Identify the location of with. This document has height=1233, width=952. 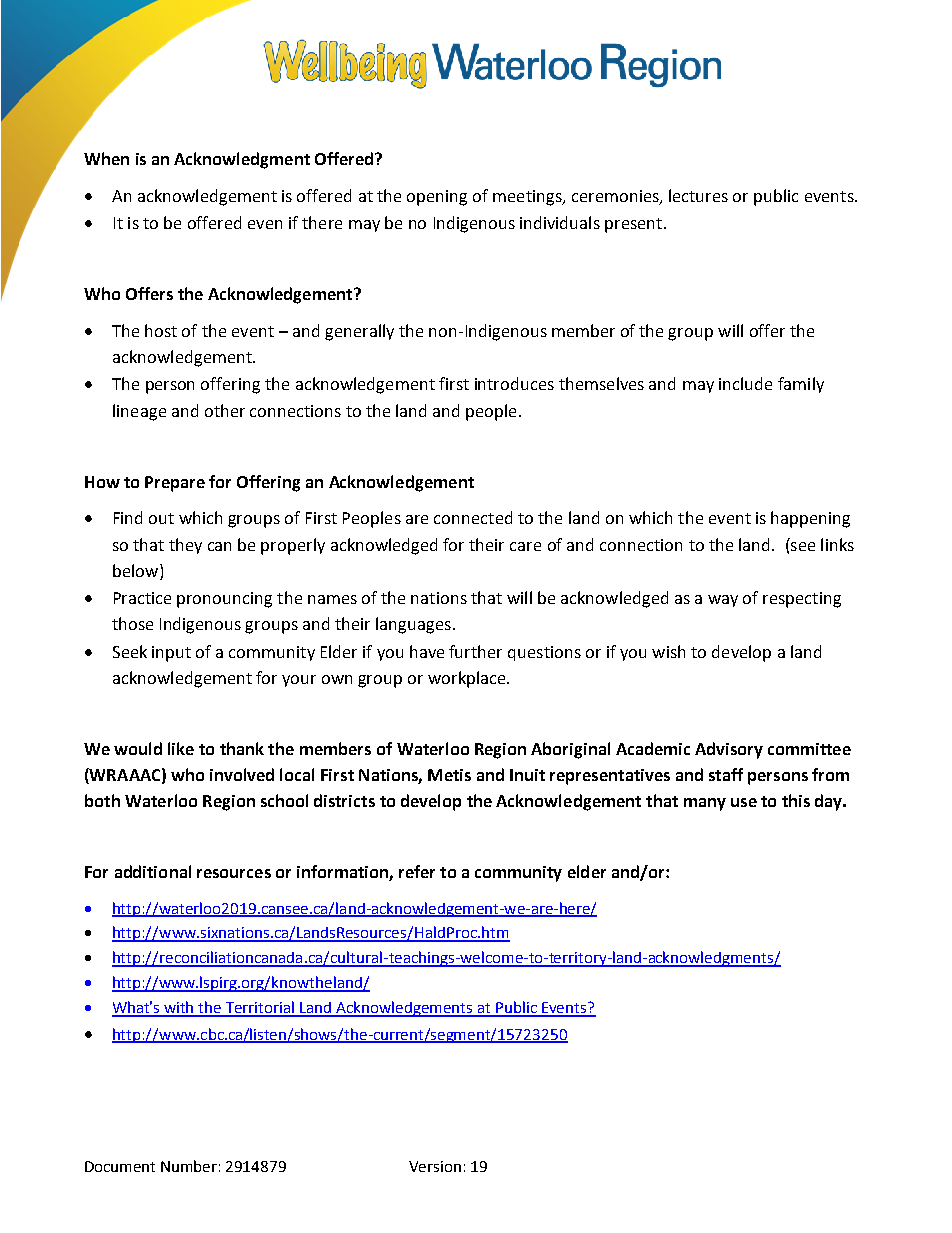
(180, 1008).
